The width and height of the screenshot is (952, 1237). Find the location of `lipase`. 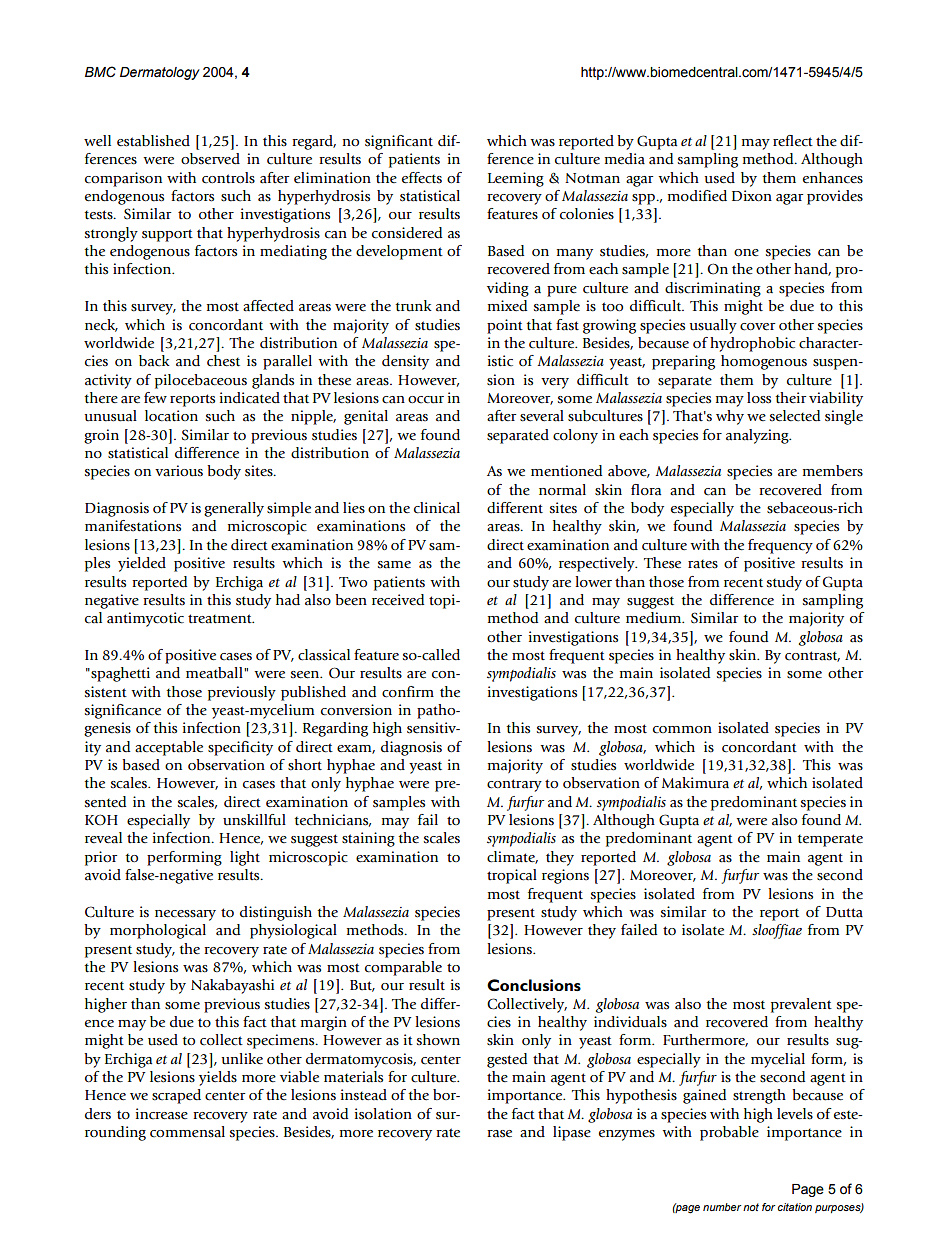

lipase is located at coordinates (572, 1133).
